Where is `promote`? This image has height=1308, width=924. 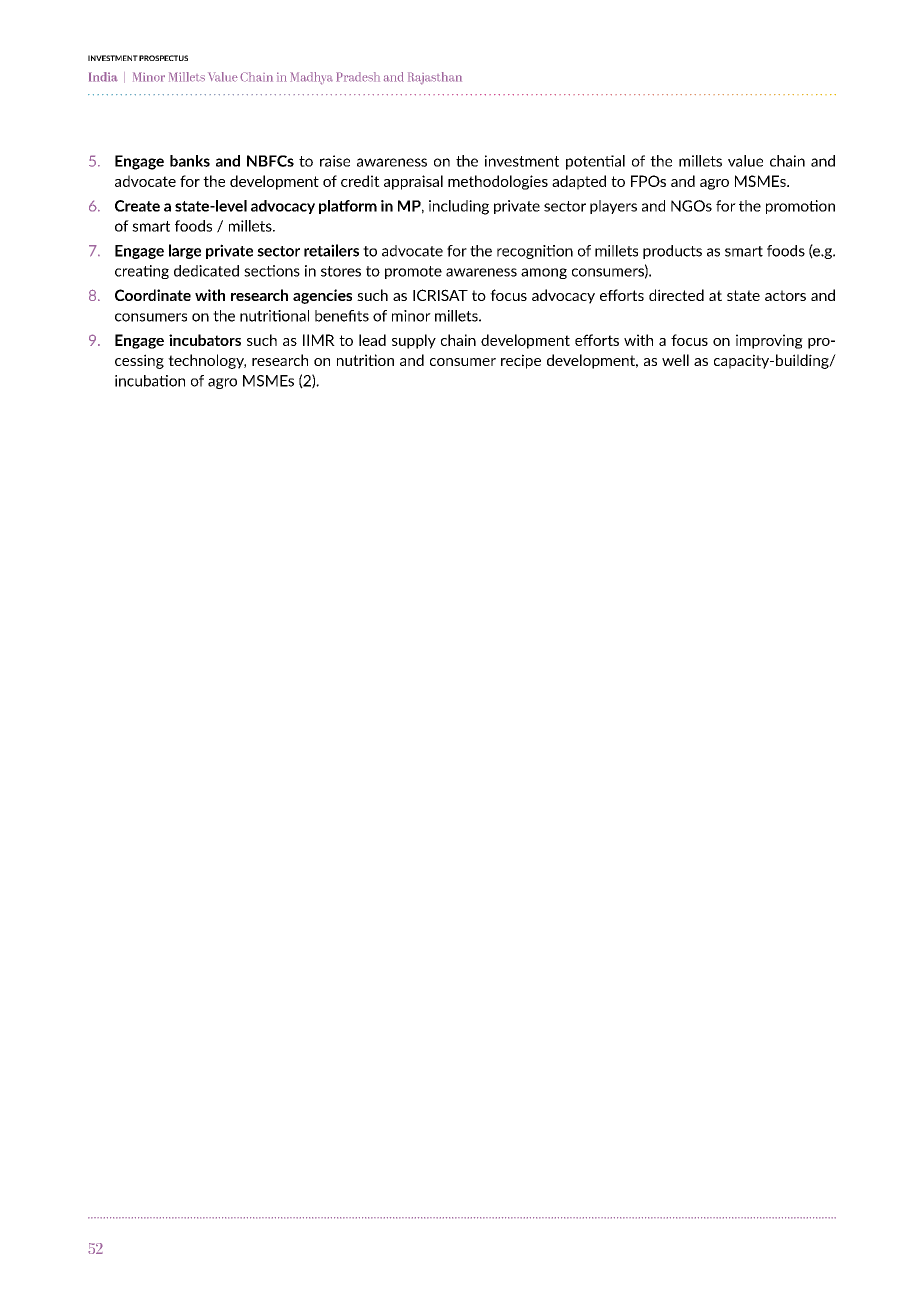 promote is located at coordinates (413, 272).
